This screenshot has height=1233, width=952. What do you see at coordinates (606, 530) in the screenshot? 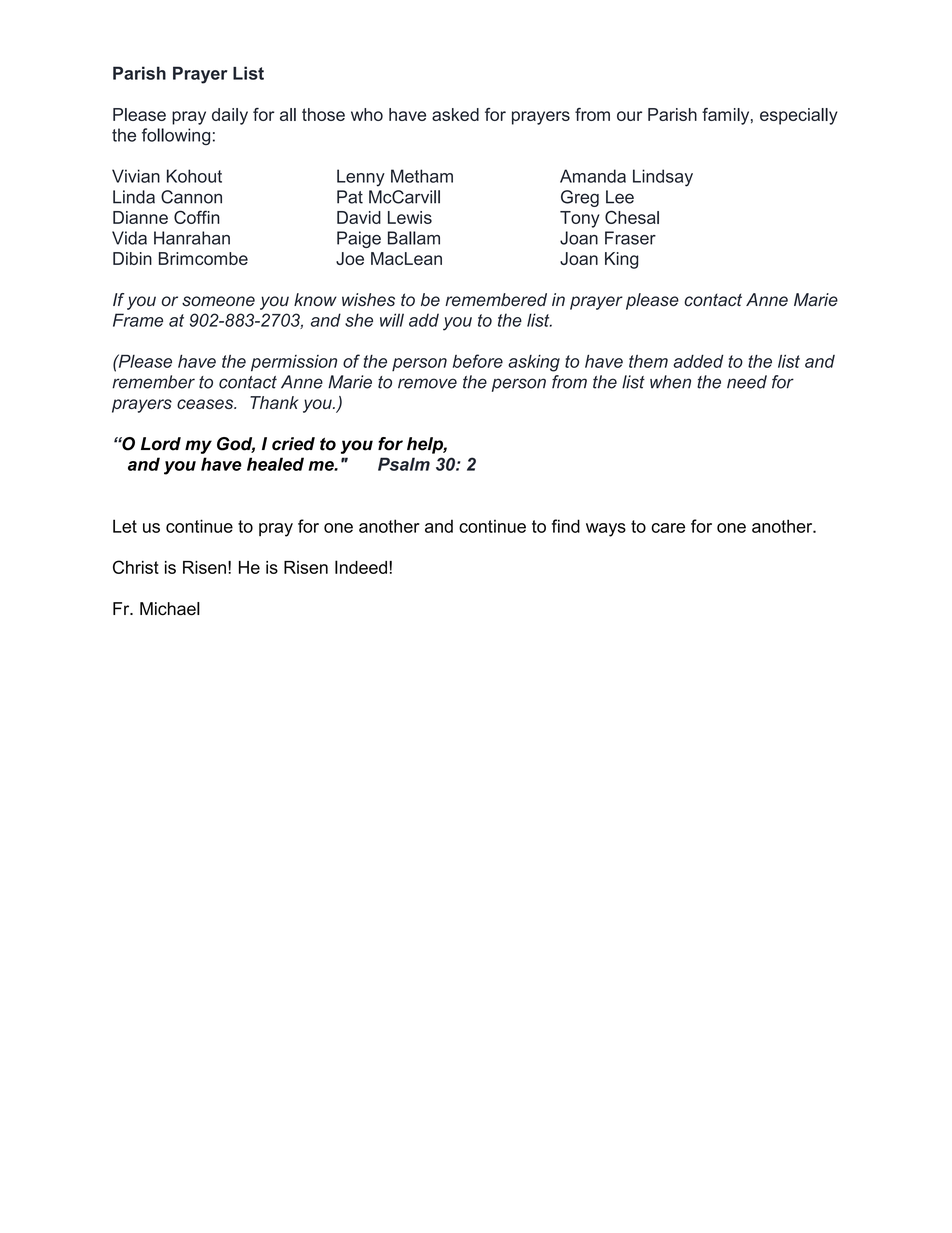
I see `ways` at bounding box center [606, 530].
